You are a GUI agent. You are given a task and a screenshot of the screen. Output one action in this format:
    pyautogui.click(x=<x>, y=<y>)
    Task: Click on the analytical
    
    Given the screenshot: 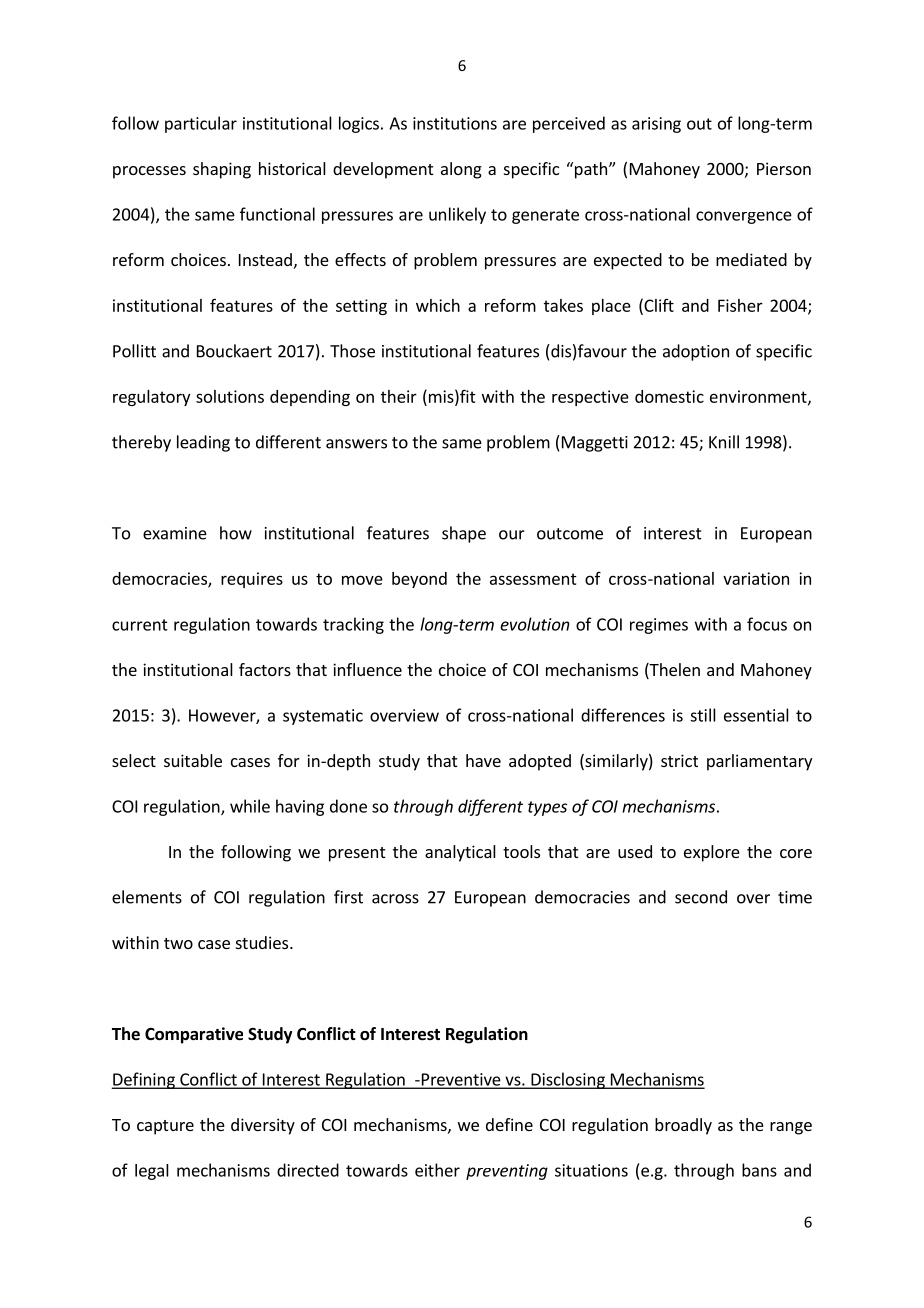 What is the action you would take?
    pyautogui.click(x=460, y=853)
